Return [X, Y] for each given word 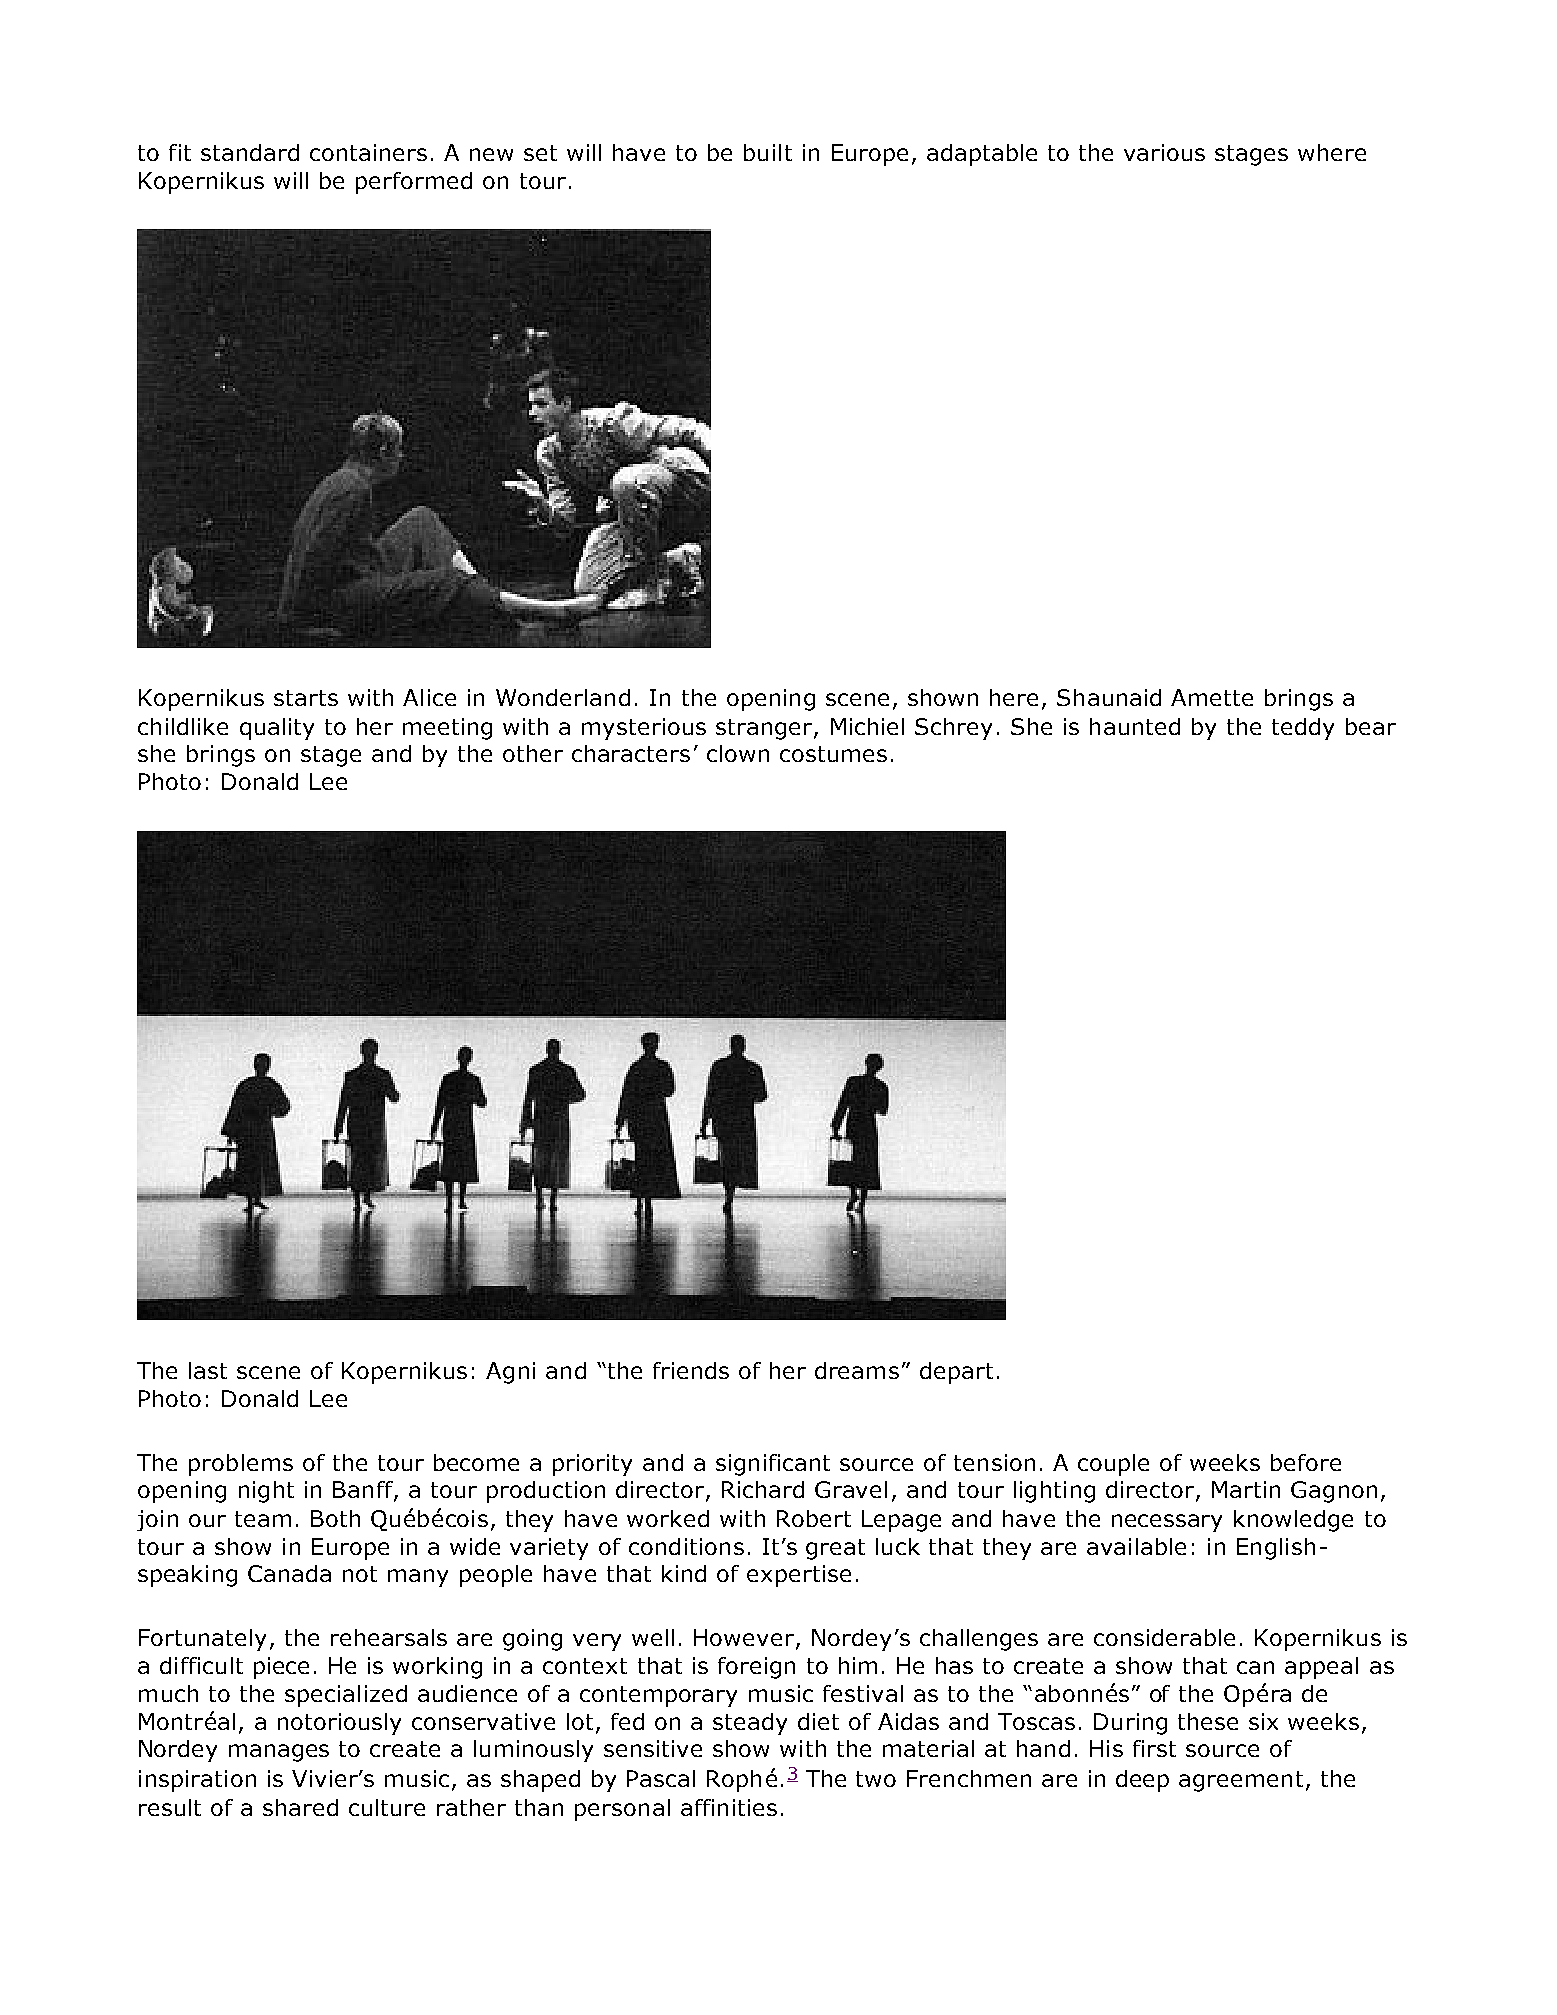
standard [250, 152]
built [768, 152]
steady [750, 1724]
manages [279, 1753]
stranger [765, 729]
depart [956, 1373]
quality [277, 729]
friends [691, 1370]
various [1164, 152]
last [208, 1370]
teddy [1303, 729]
